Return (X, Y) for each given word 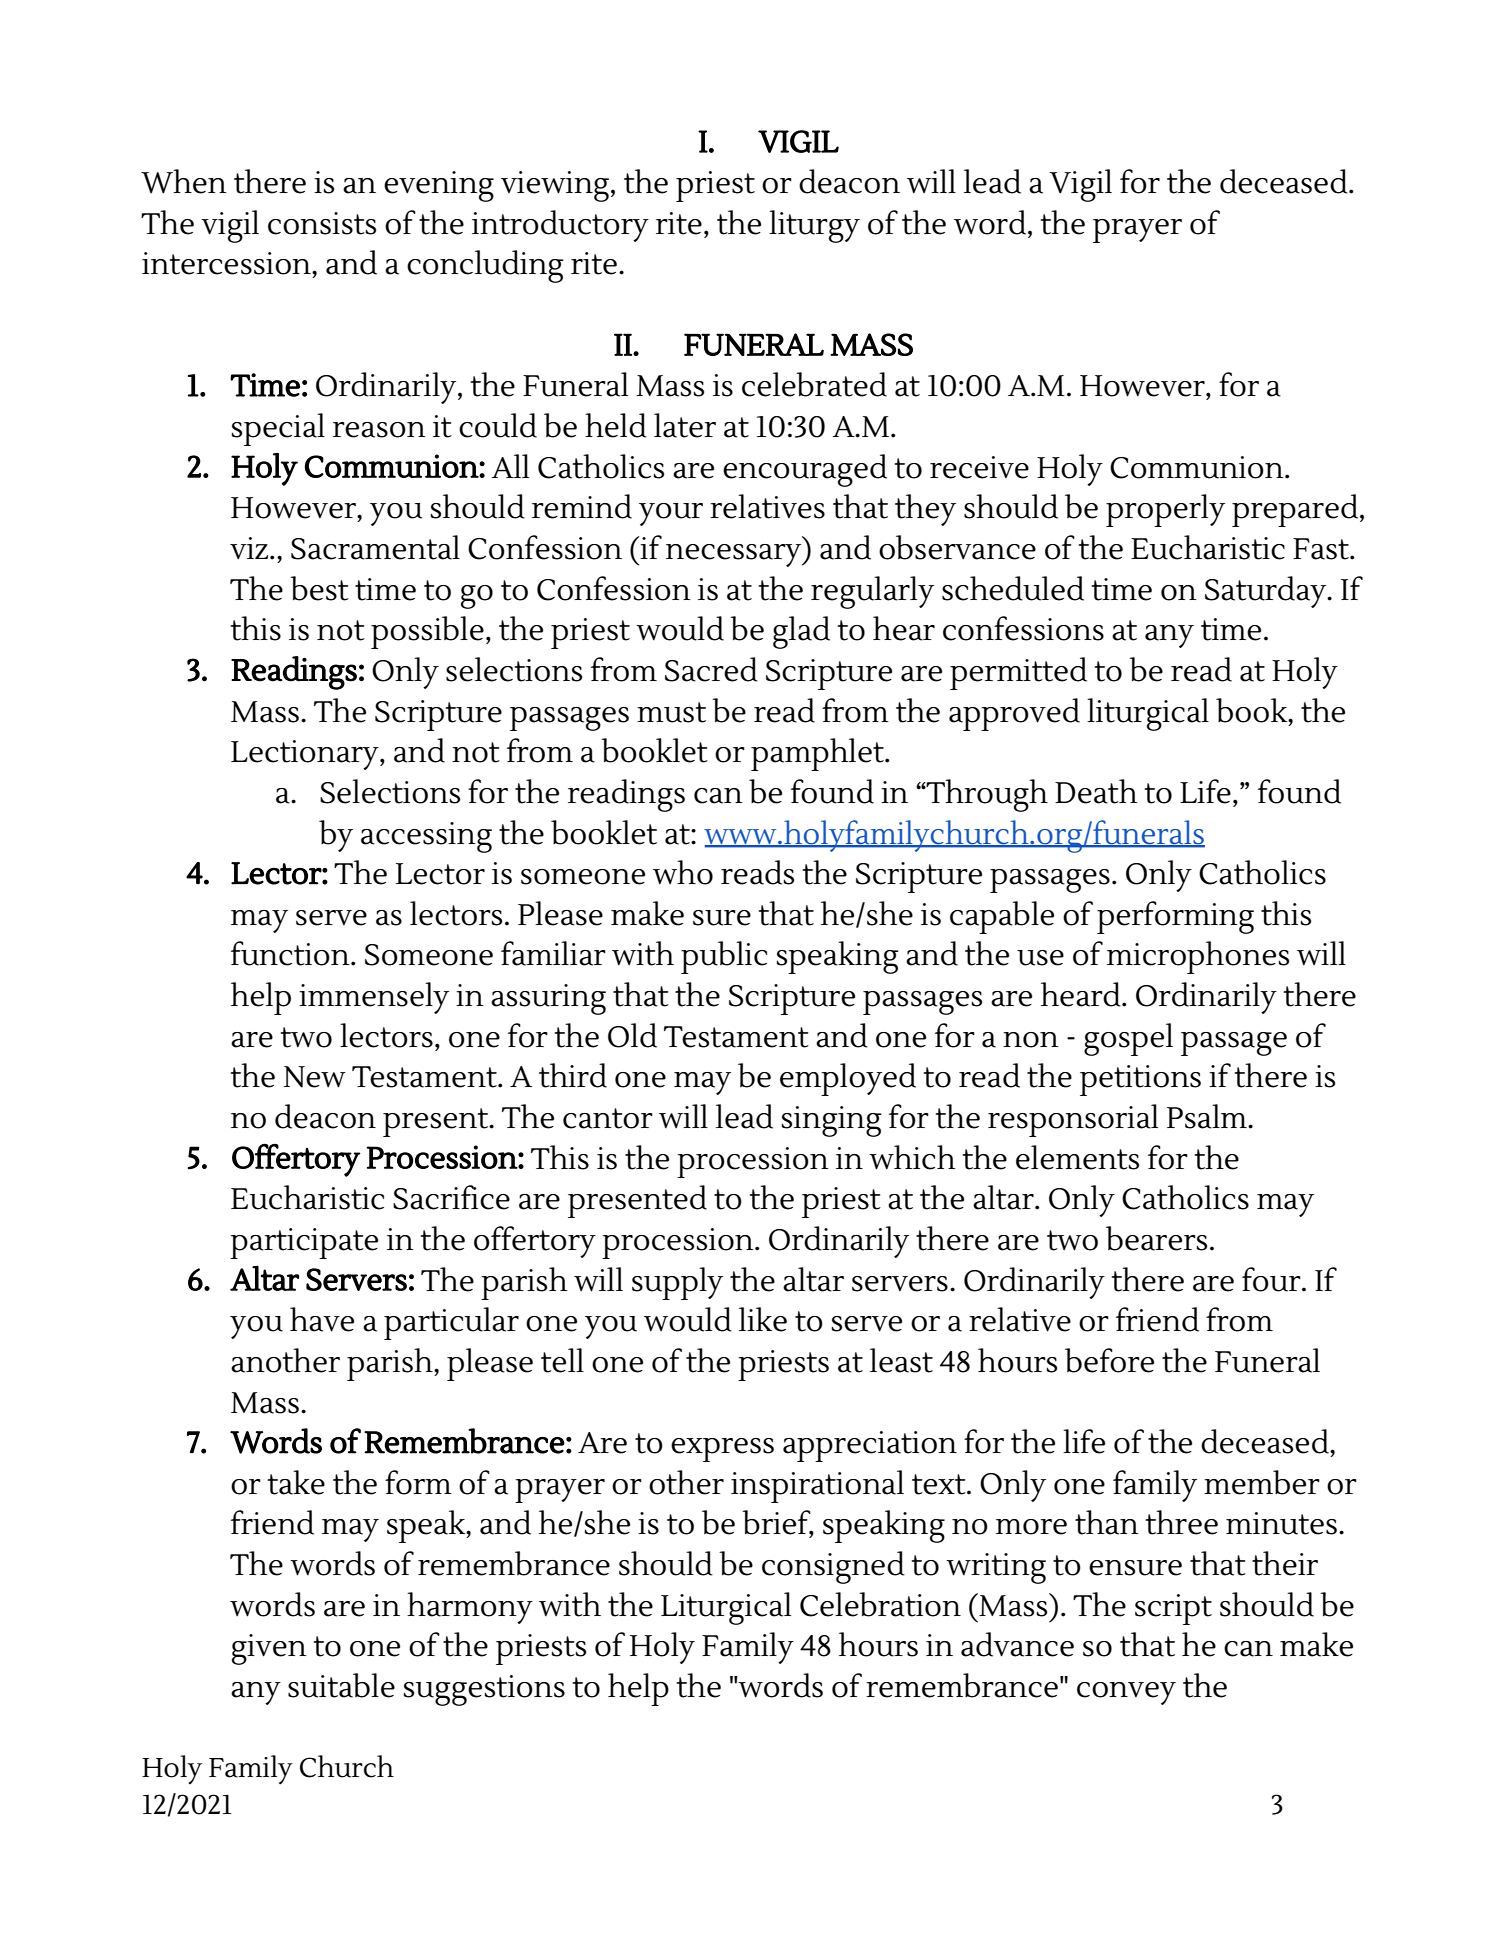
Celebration (880, 1604)
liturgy (814, 226)
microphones (1198, 957)
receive (979, 467)
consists (322, 223)
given (269, 1649)
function (291, 953)
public (724, 957)
